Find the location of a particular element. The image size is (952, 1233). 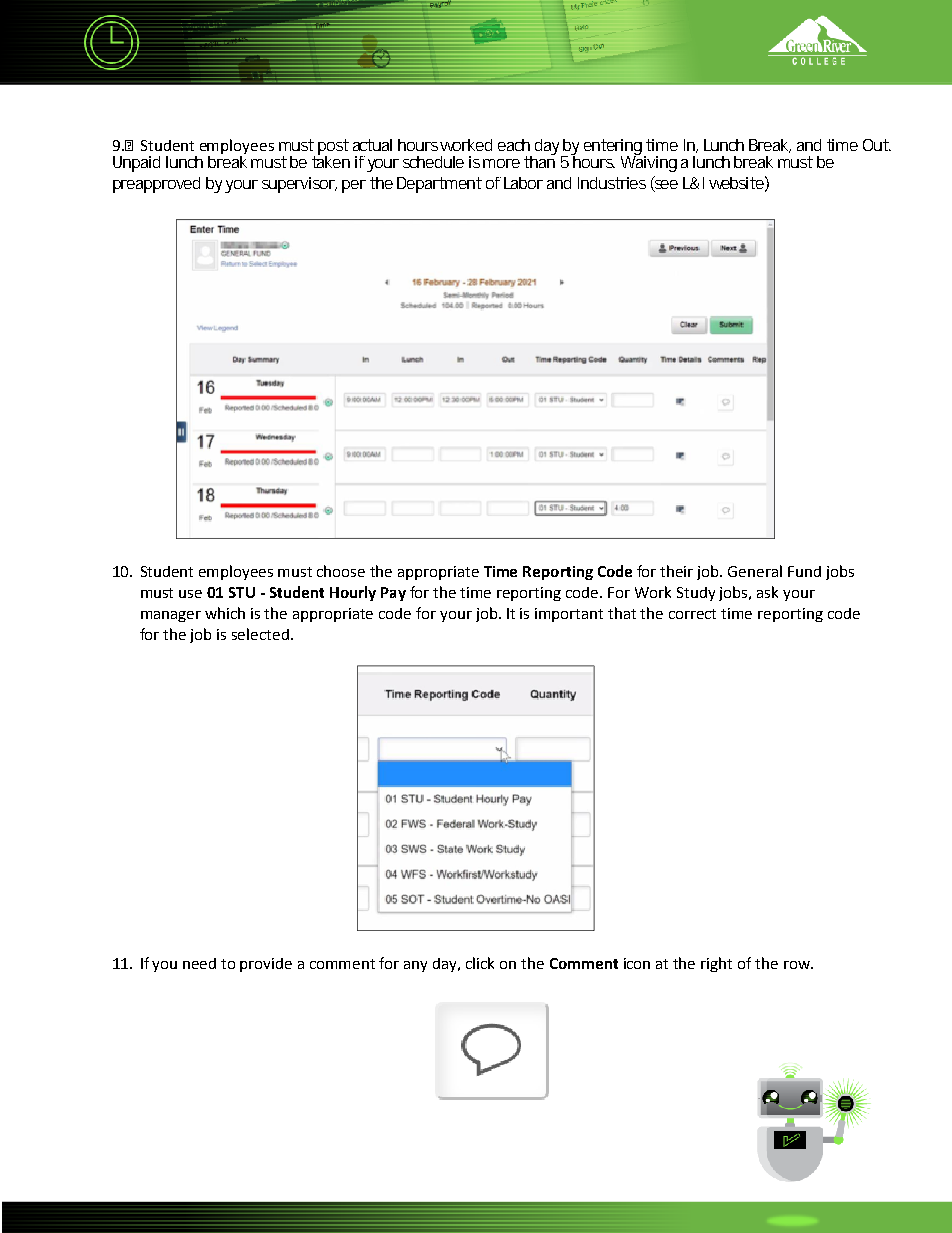

supervisor is located at coordinates (299, 185).
